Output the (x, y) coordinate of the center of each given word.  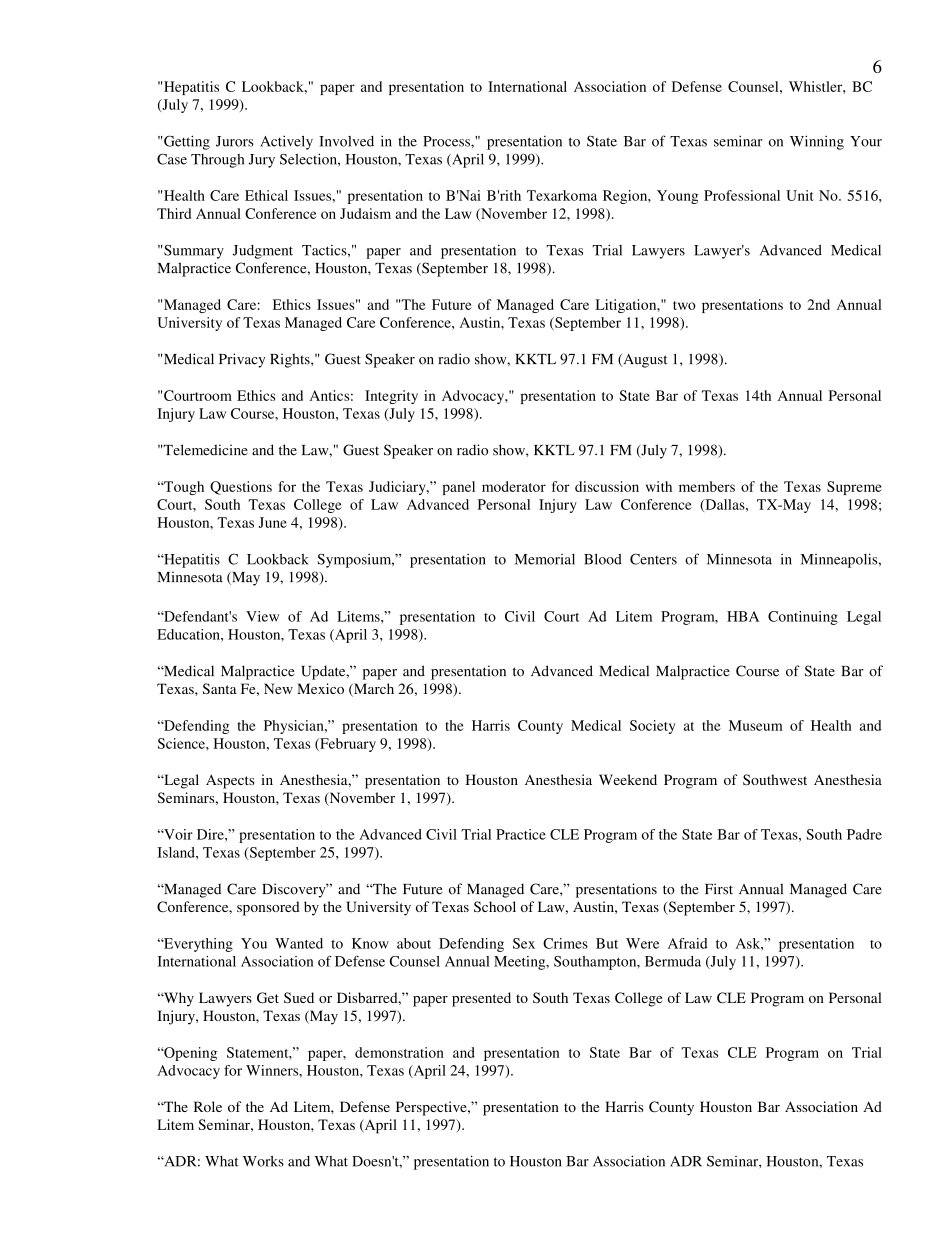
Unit (800, 195)
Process (447, 141)
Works (263, 1161)
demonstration (399, 1052)
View (262, 616)
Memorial (545, 559)
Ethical (266, 195)
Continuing (803, 618)
